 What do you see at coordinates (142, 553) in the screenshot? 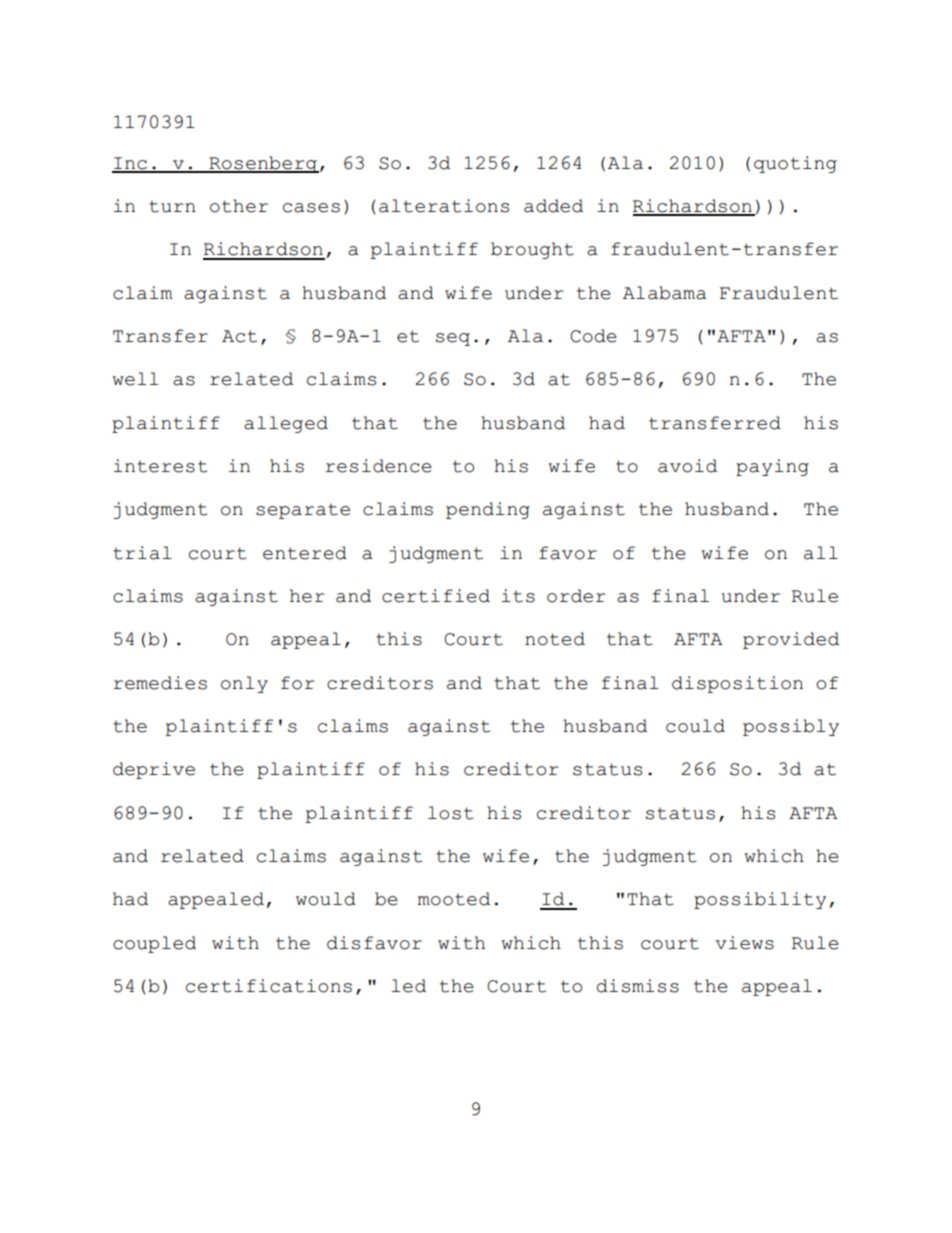
I see `trial` at bounding box center [142, 553].
